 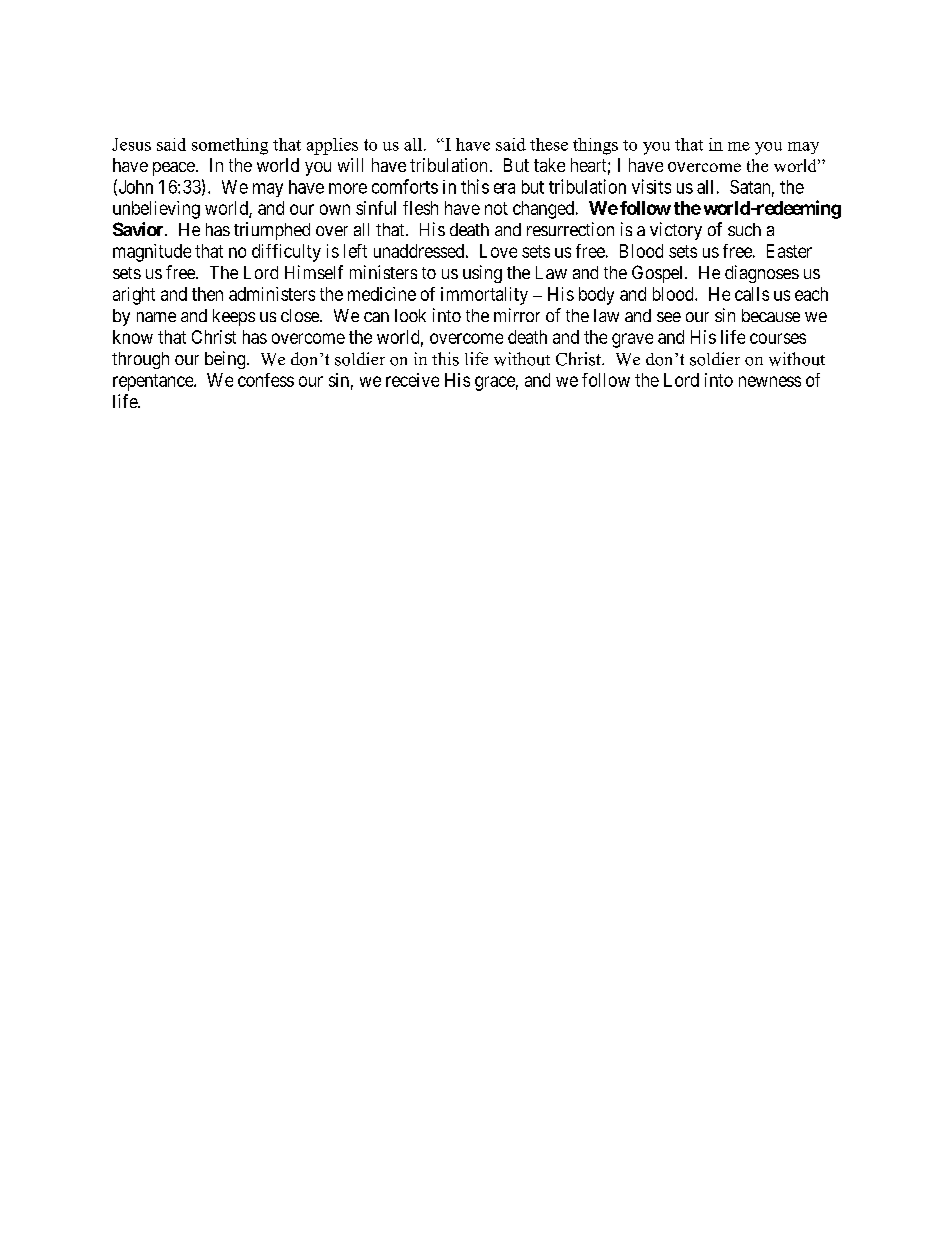 What do you see at coordinates (412, 380) in the screenshot?
I see `receive` at bounding box center [412, 380].
